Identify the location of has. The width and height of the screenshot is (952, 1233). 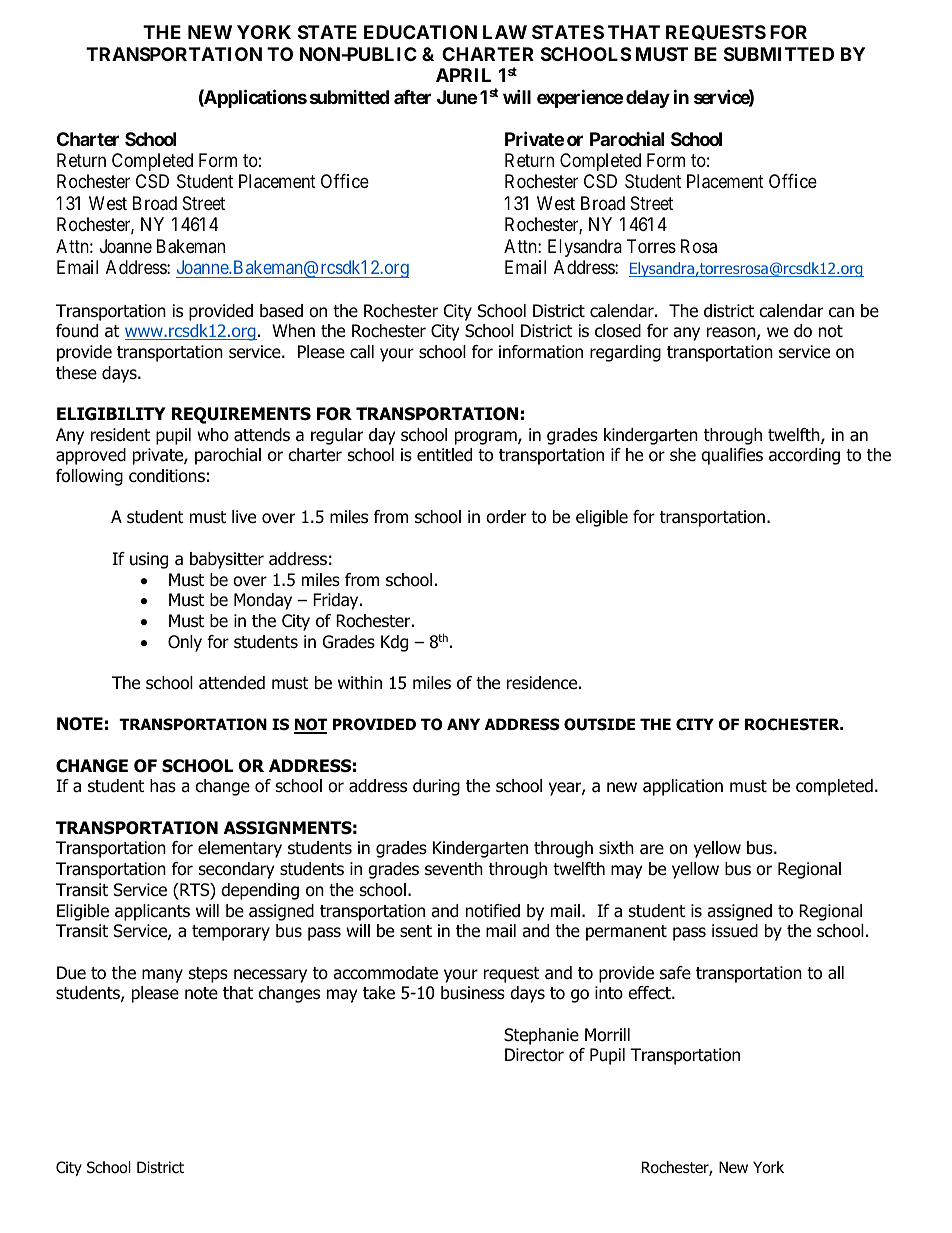
(163, 786).
